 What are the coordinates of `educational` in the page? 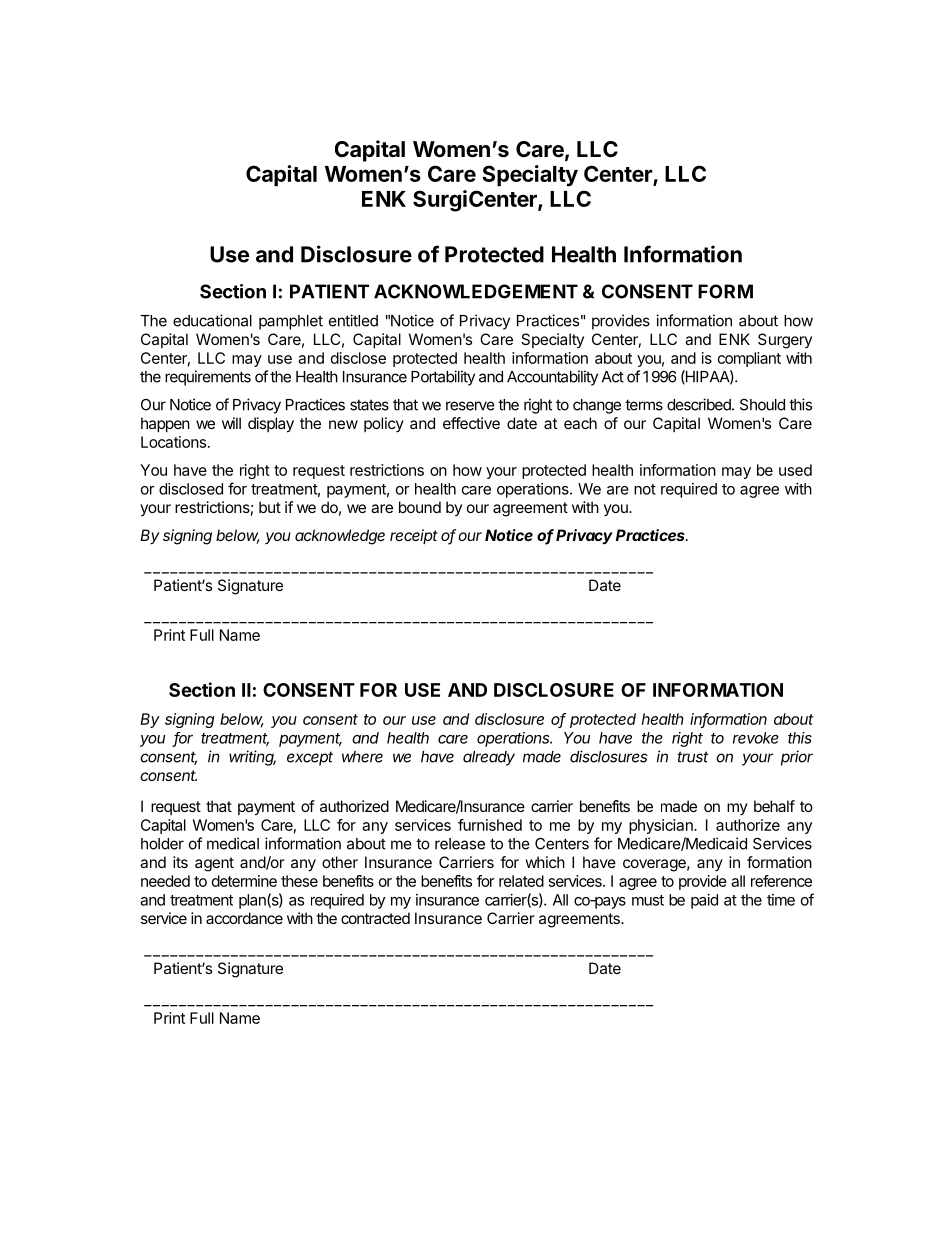 It's located at (212, 320).
